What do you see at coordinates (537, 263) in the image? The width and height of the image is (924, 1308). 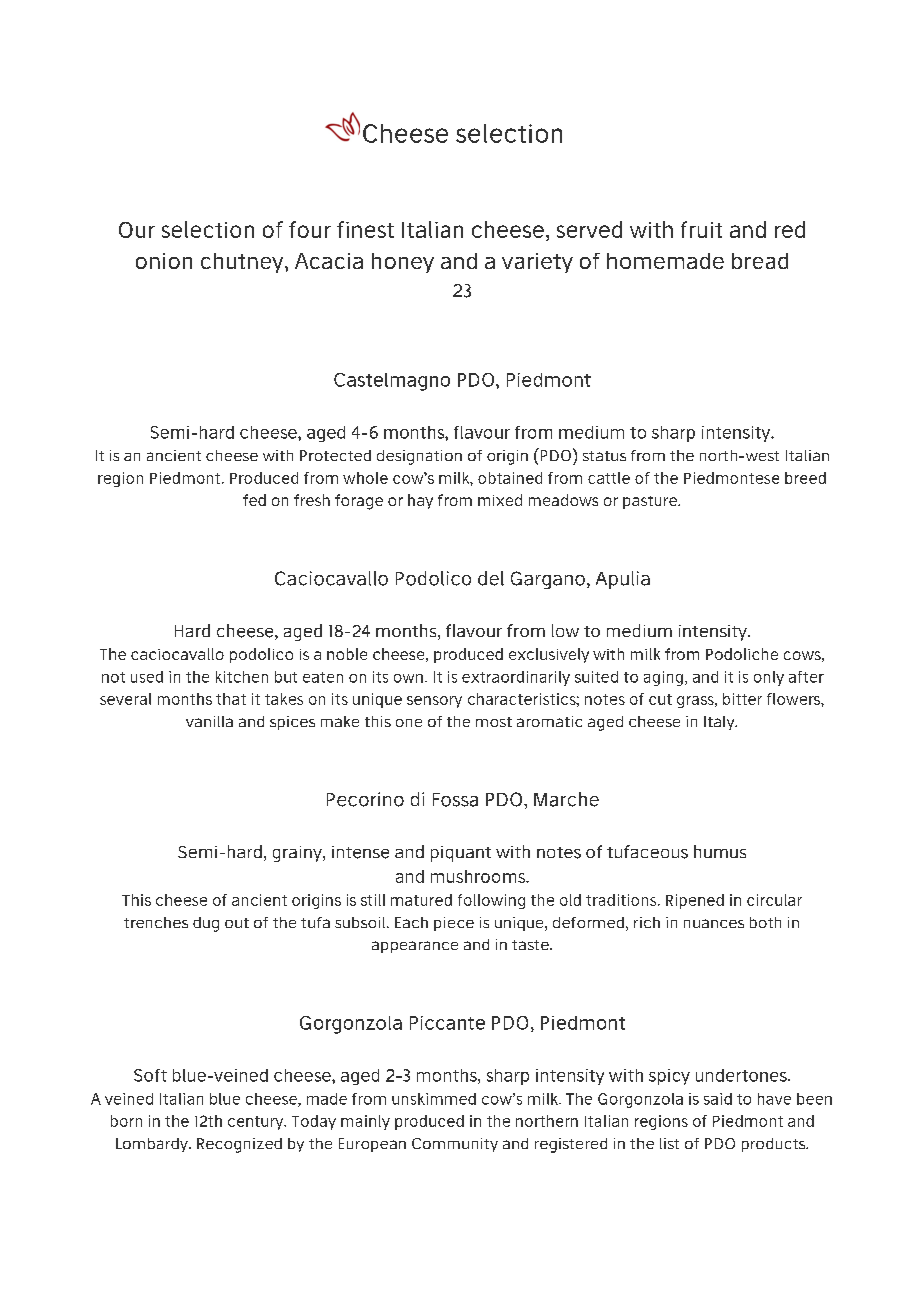 I see `variety` at bounding box center [537, 263].
